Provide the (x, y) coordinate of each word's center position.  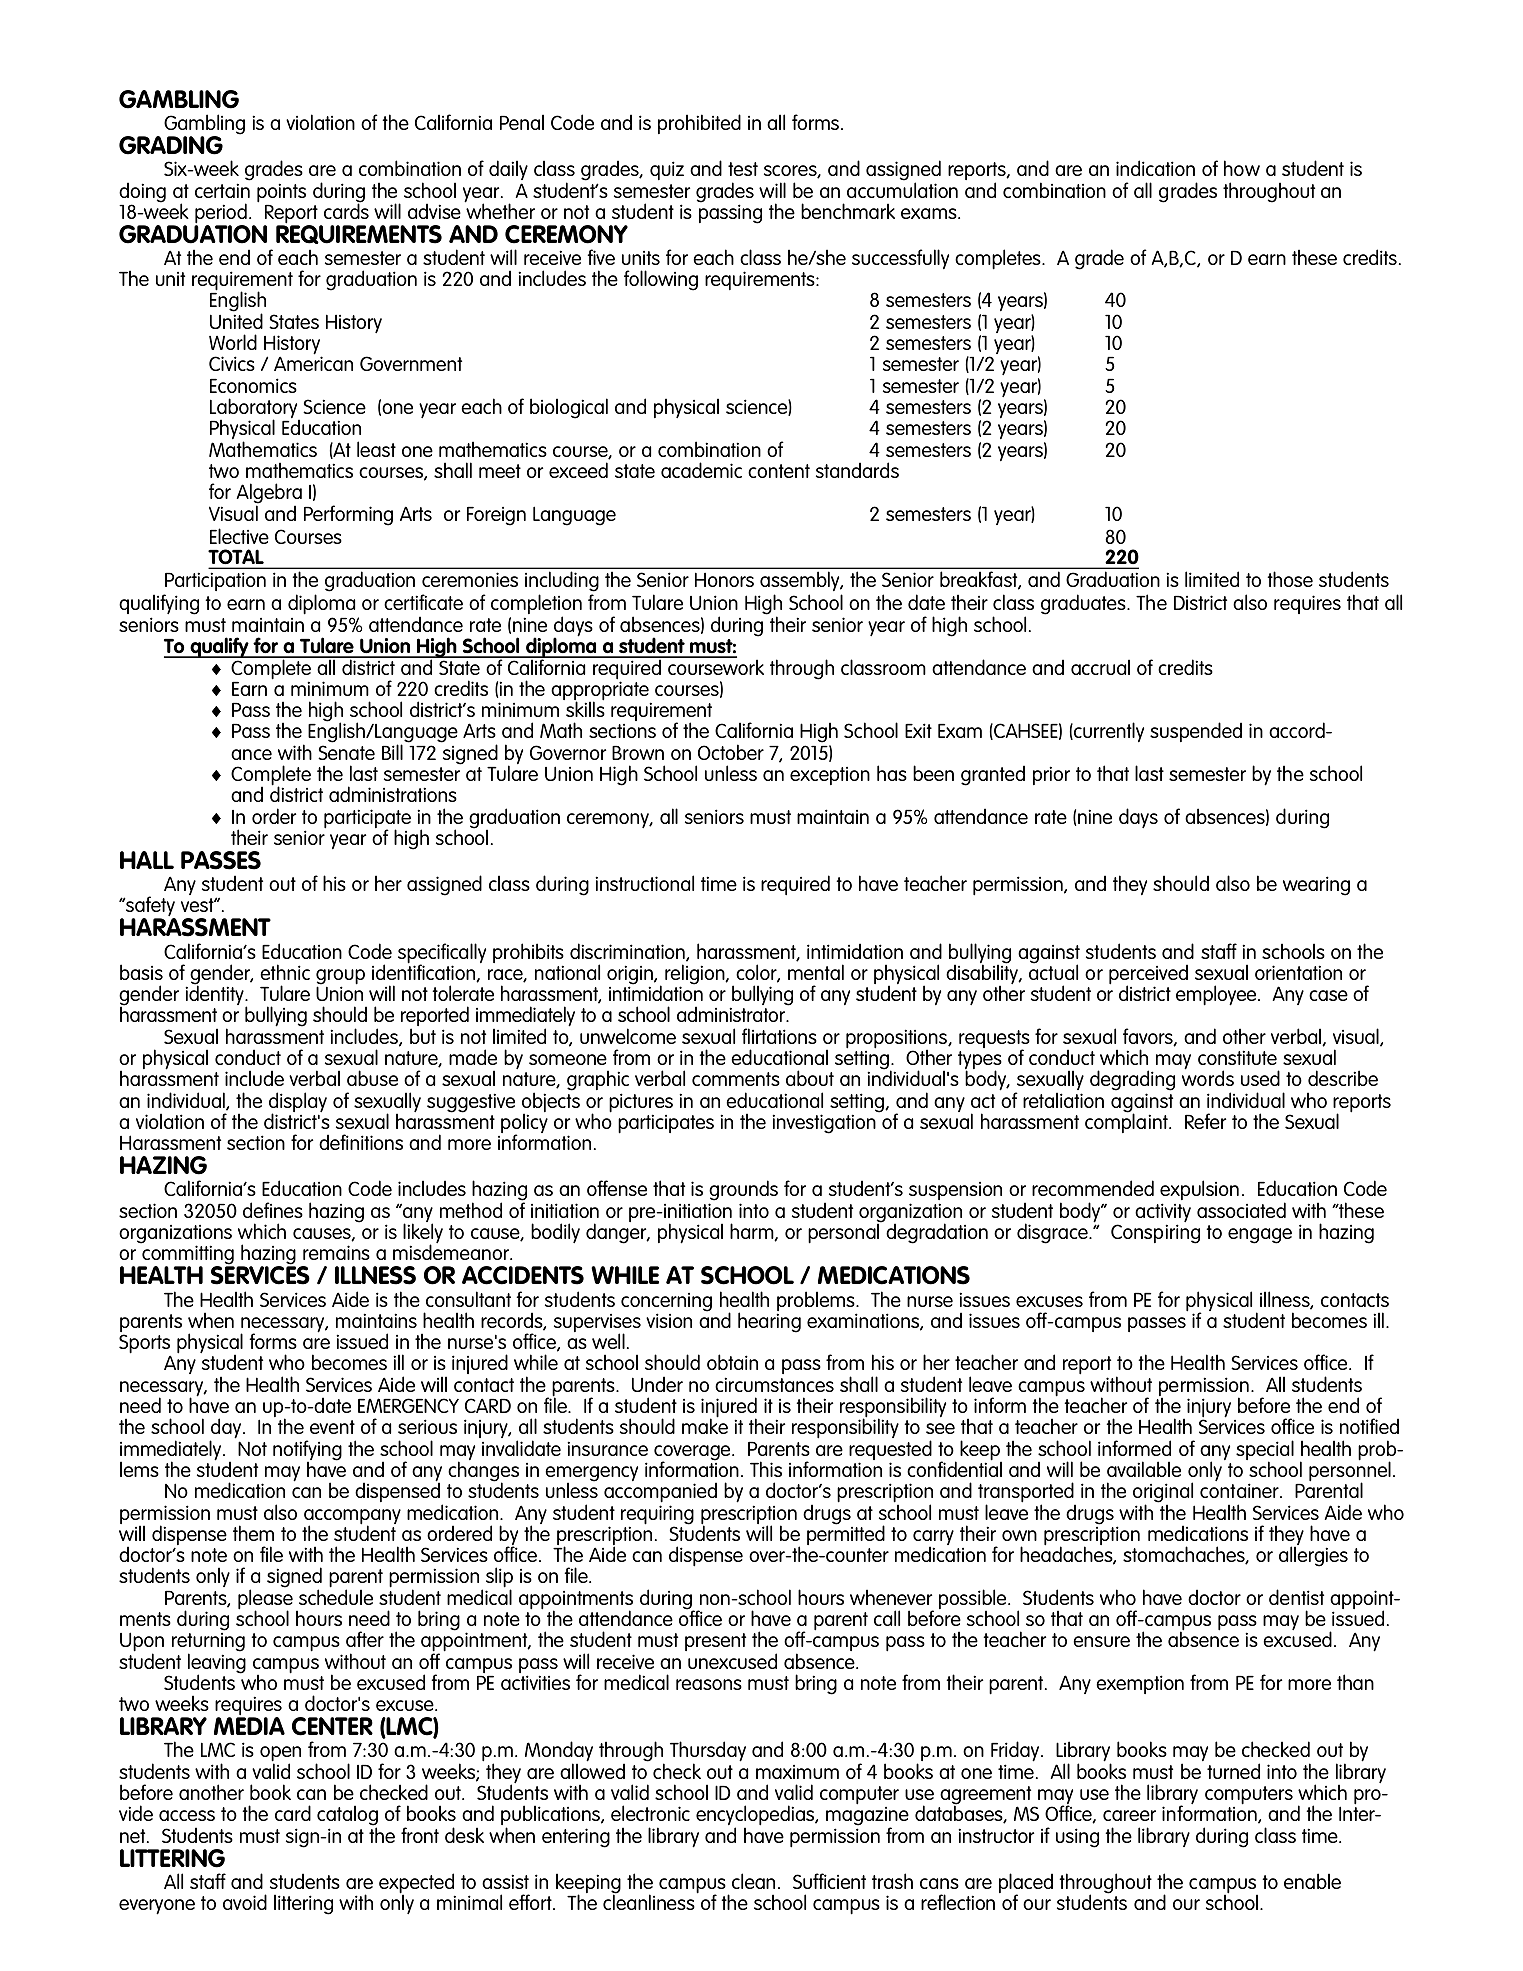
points (281, 194)
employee (1217, 995)
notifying (307, 1451)
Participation (215, 581)
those (1290, 579)
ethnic (285, 972)
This (766, 1469)
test (743, 169)
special (1265, 1451)
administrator (732, 1013)
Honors (724, 579)
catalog (347, 1816)
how (1242, 168)
